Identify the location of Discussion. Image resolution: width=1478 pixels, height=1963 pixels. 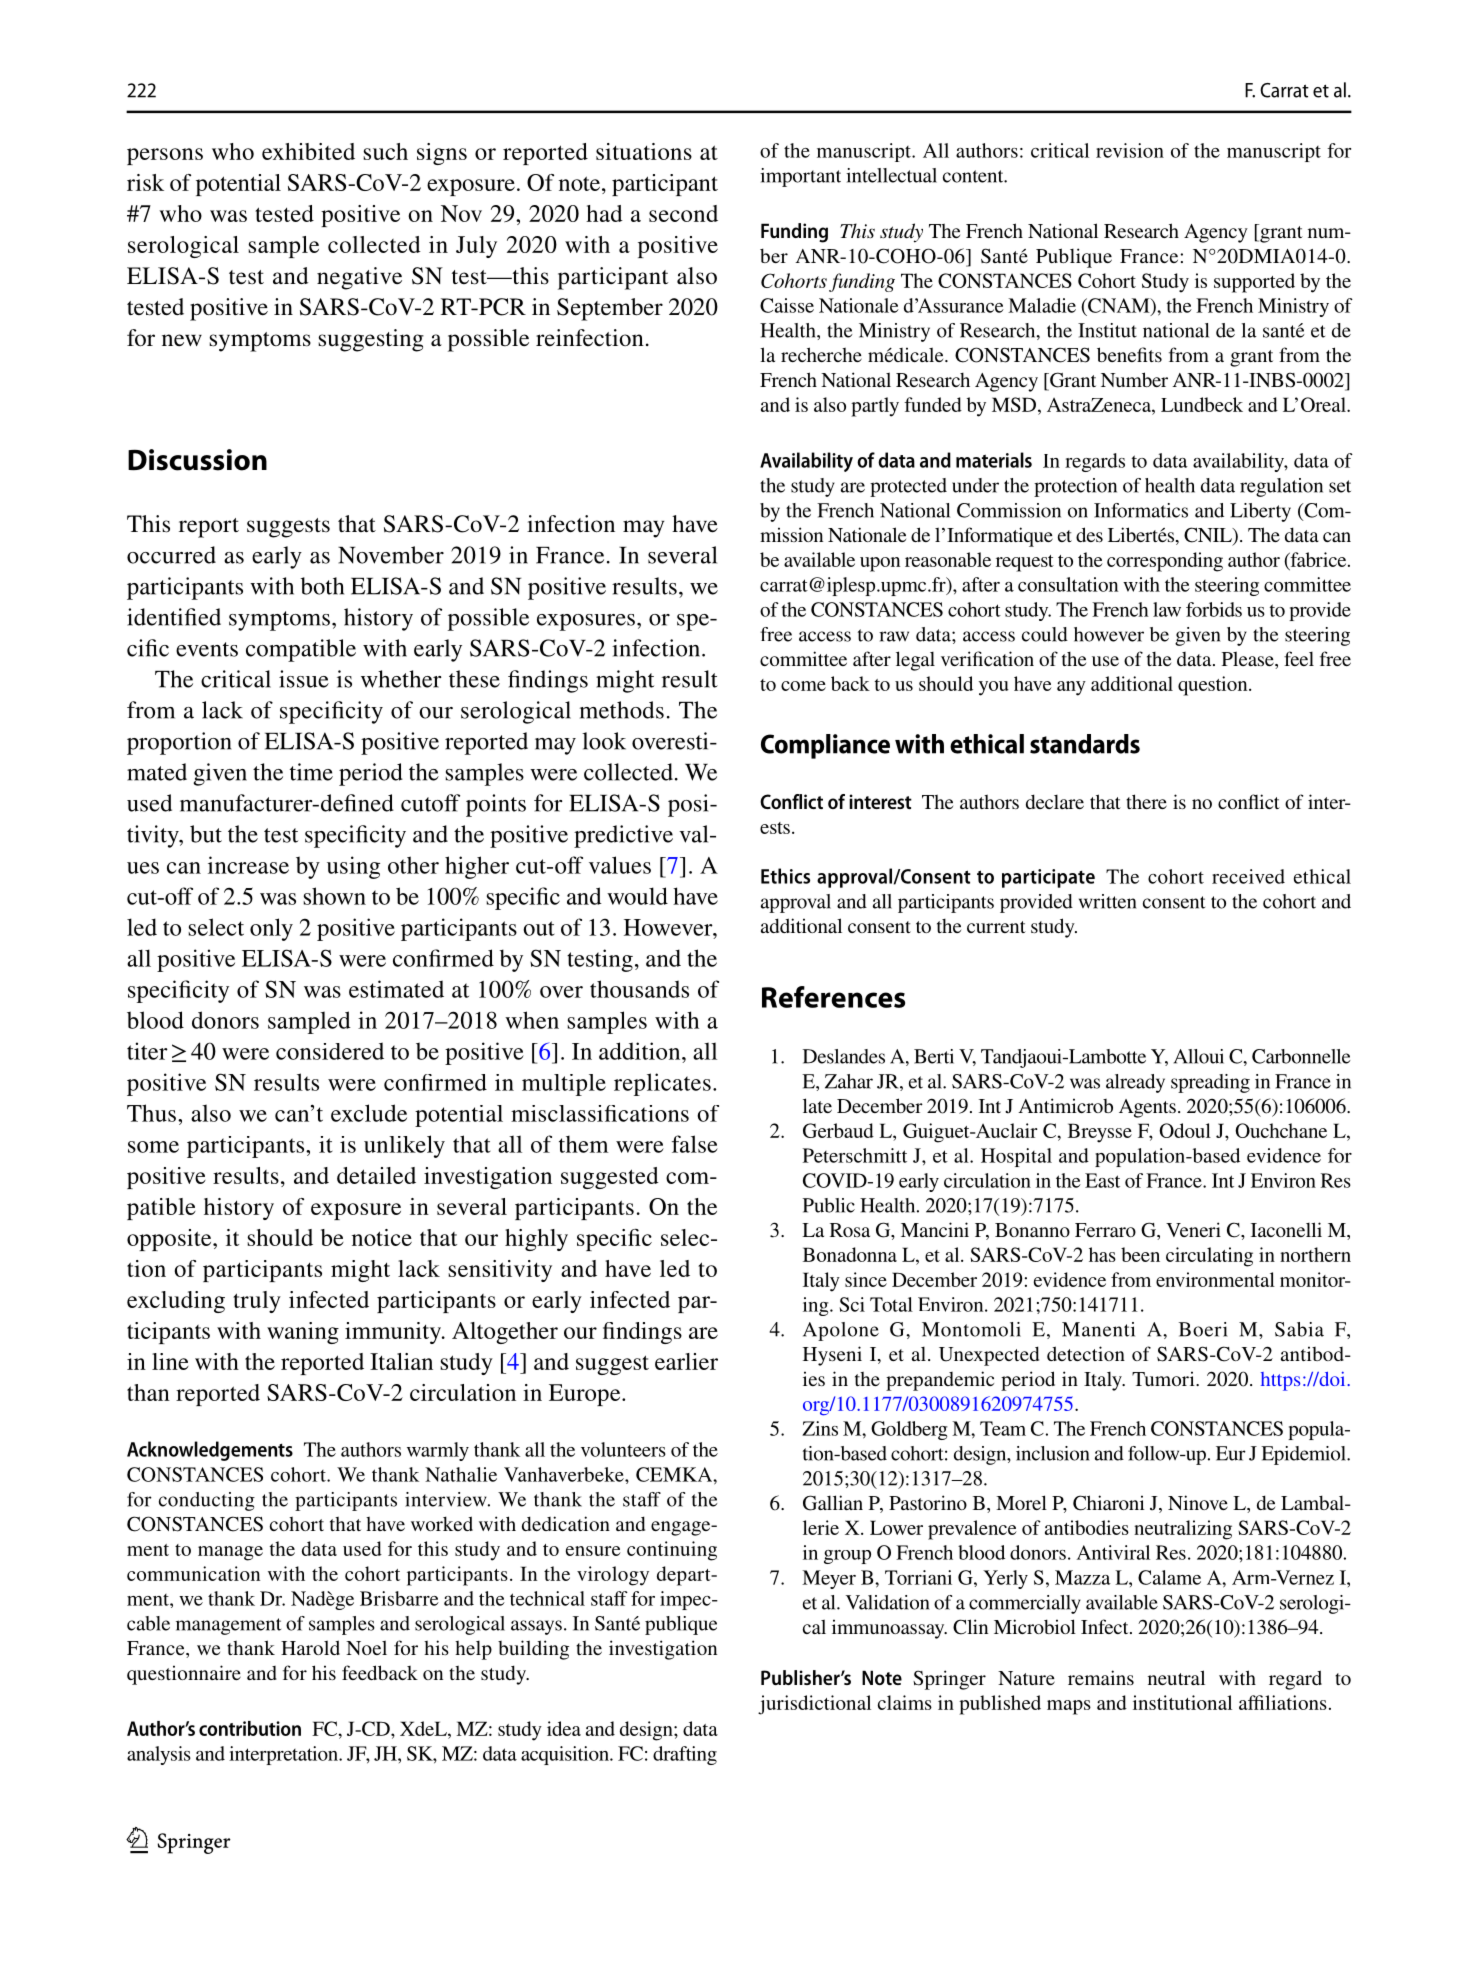
(197, 460).
